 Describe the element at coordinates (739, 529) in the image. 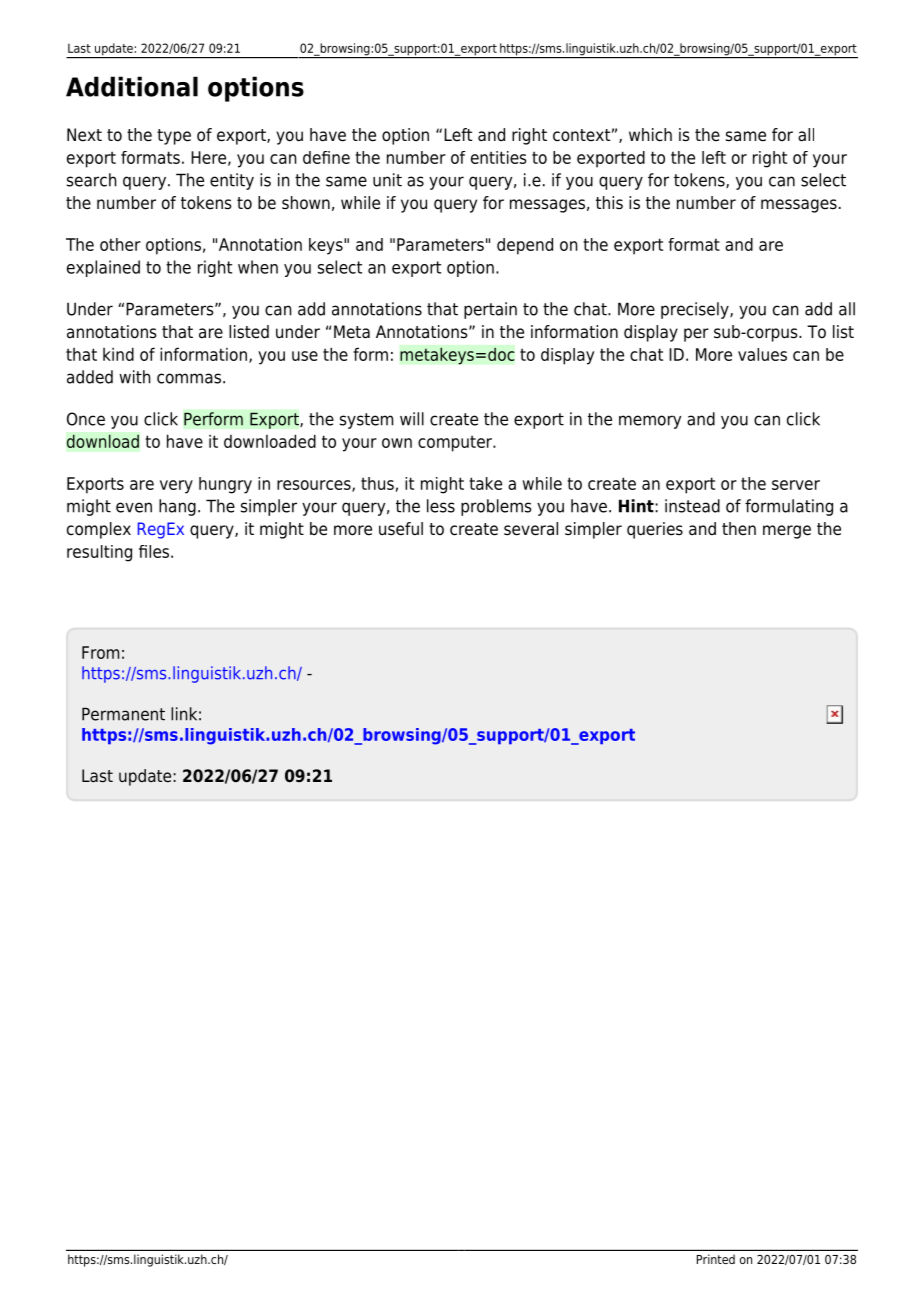

I see `then` at that location.
